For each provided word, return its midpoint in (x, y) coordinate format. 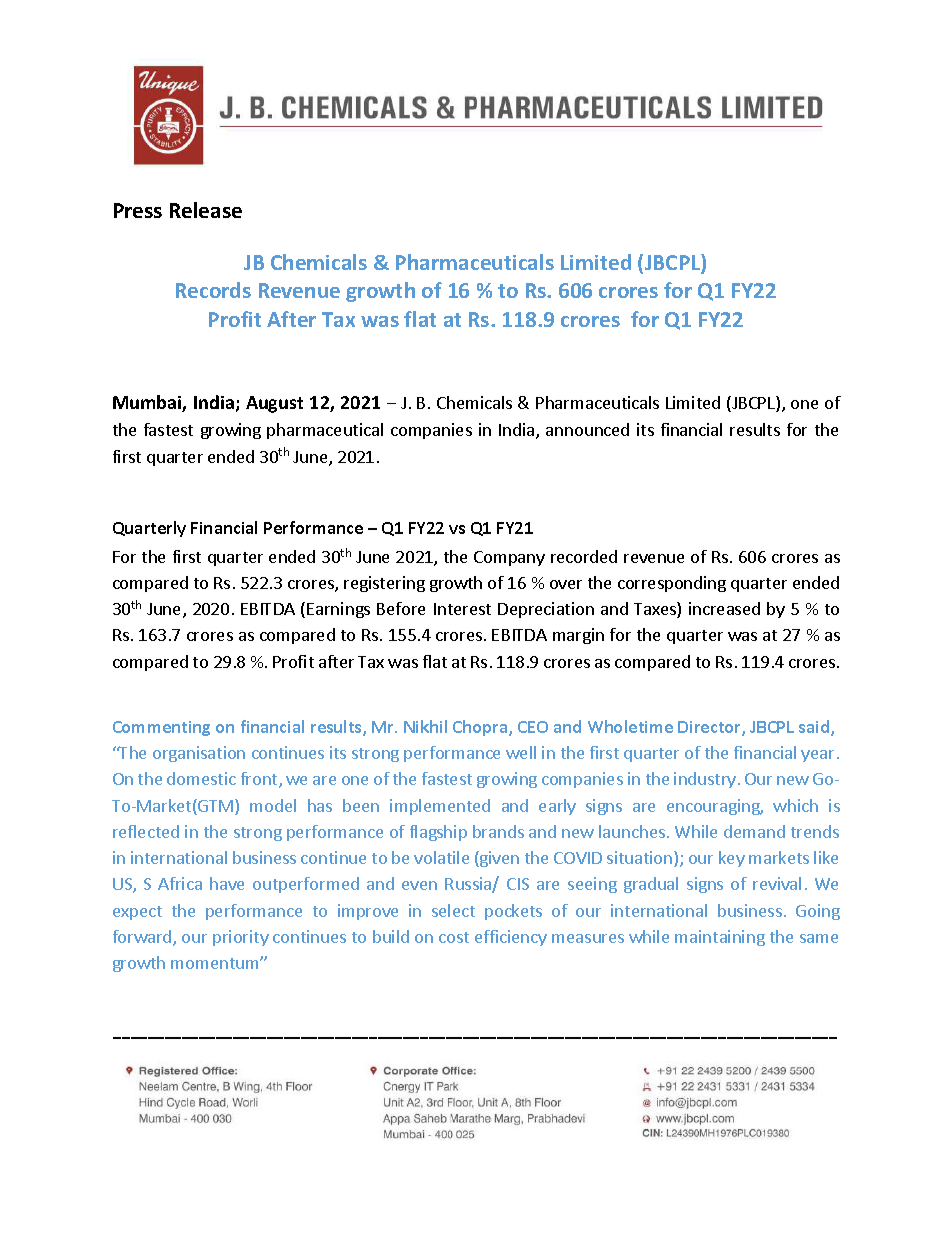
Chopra (481, 728)
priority (241, 938)
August (274, 404)
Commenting (161, 728)
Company (509, 558)
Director (710, 728)
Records (213, 290)
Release (206, 210)
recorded (584, 556)
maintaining (720, 938)
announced (587, 429)
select (453, 910)
